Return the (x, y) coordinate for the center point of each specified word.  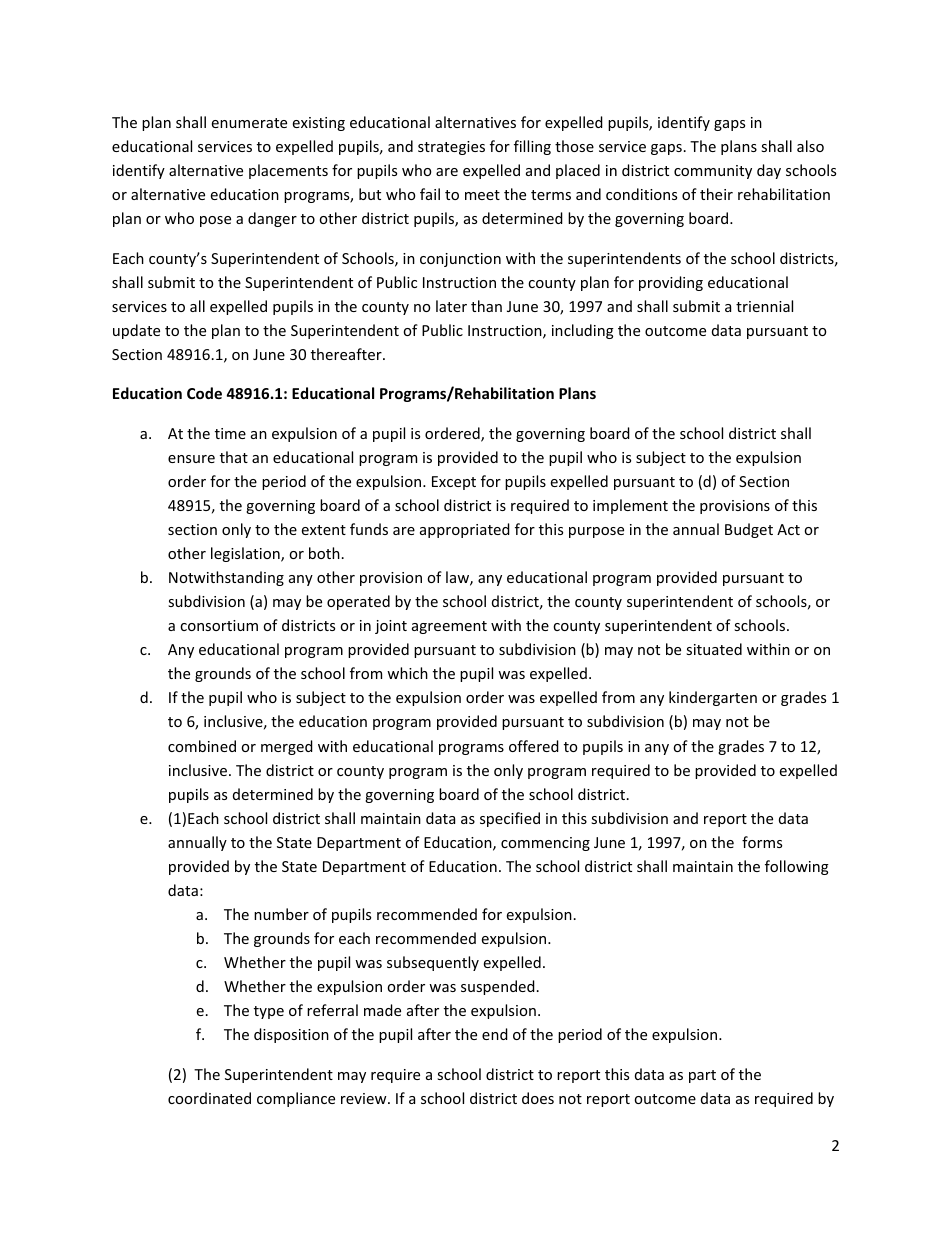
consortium (219, 625)
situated (714, 649)
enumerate (249, 123)
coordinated (209, 1098)
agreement (449, 627)
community (713, 172)
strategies (451, 148)
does (538, 1098)
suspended (498, 987)
